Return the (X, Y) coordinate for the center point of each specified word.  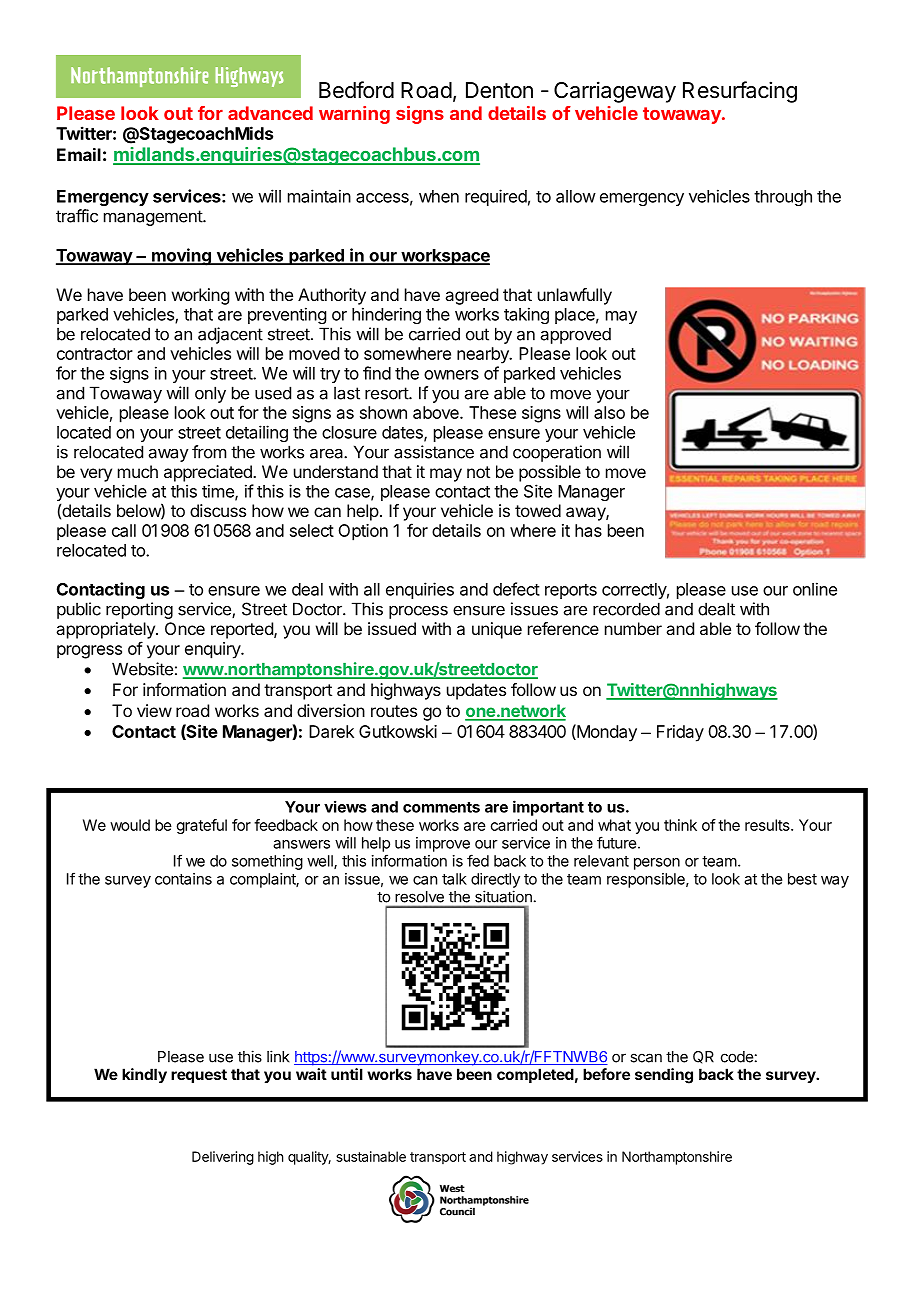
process (418, 612)
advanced (270, 113)
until (347, 1074)
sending (664, 1076)
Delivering (223, 1158)
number (633, 628)
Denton (499, 90)
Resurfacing (740, 92)
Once (185, 628)
